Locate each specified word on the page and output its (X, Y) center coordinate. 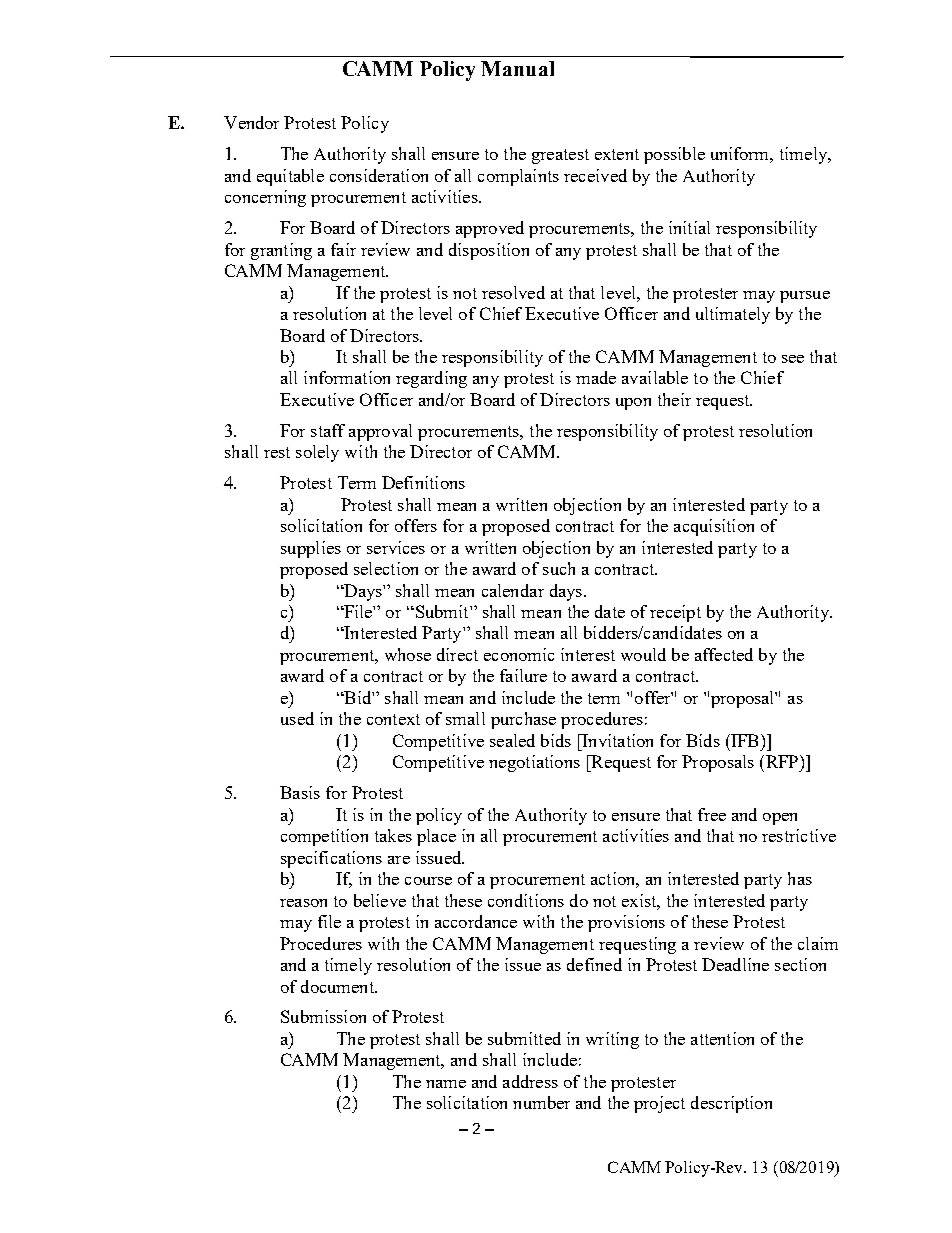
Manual (517, 68)
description (731, 1104)
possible (674, 155)
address (530, 1081)
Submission (323, 1016)
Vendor (251, 122)
